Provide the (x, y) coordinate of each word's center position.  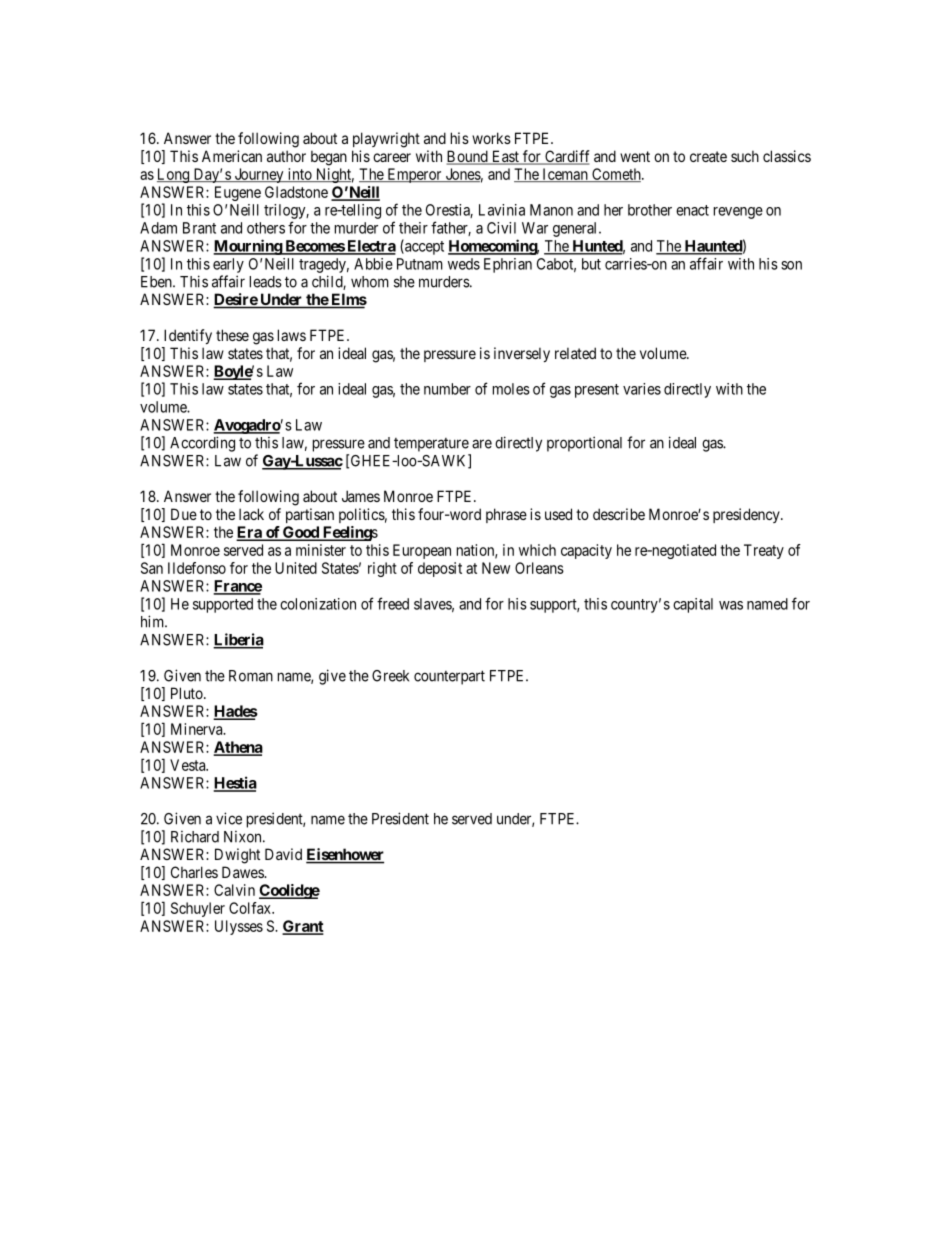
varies (642, 389)
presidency (747, 515)
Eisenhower (345, 855)
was (731, 605)
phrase (506, 515)
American (232, 156)
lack (251, 514)
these (232, 335)
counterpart (449, 677)
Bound (468, 157)
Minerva (198, 729)
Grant (303, 927)
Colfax (251, 908)
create (708, 156)
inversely (522, 354)
